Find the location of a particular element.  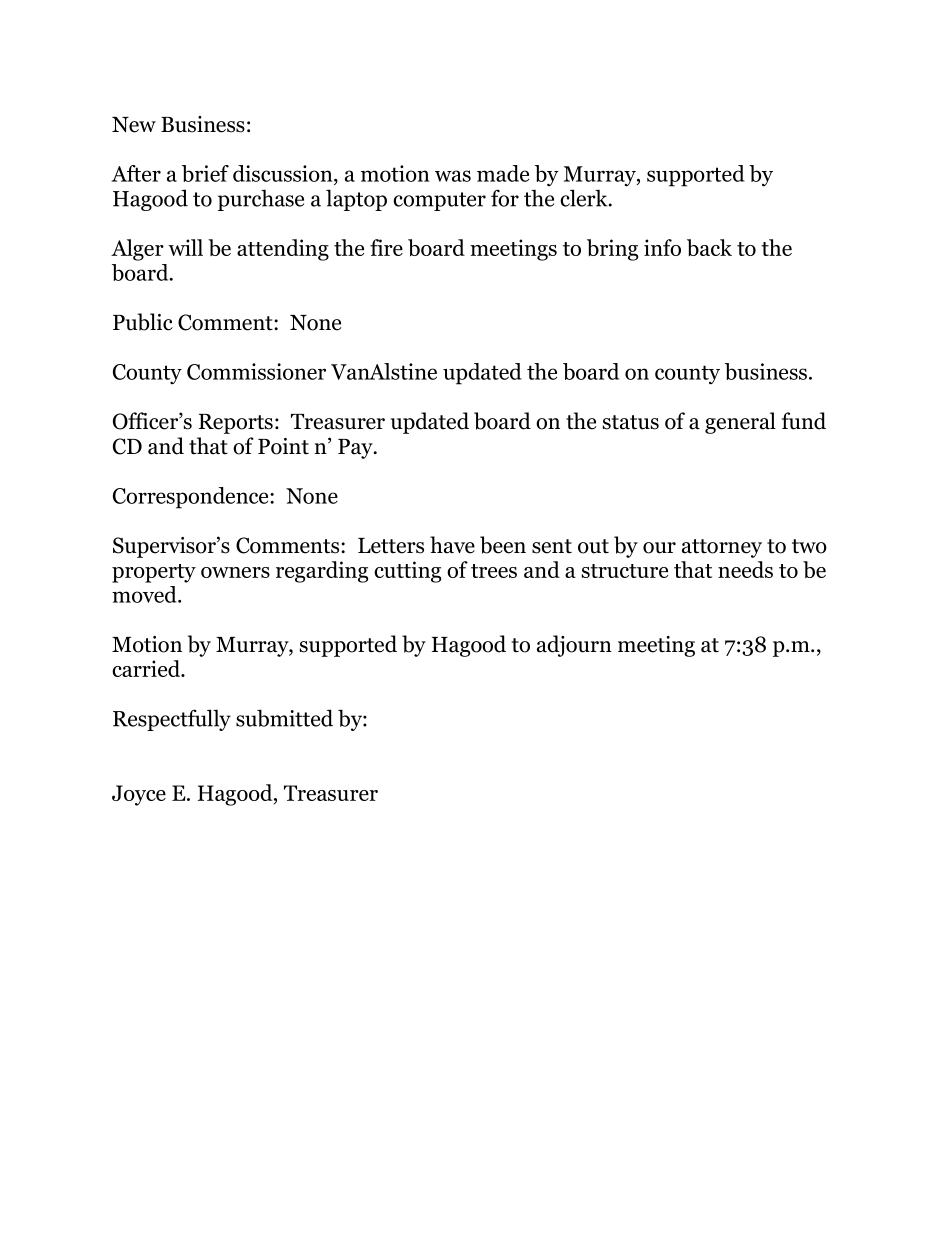

status is located at coordinates (631, 422).
